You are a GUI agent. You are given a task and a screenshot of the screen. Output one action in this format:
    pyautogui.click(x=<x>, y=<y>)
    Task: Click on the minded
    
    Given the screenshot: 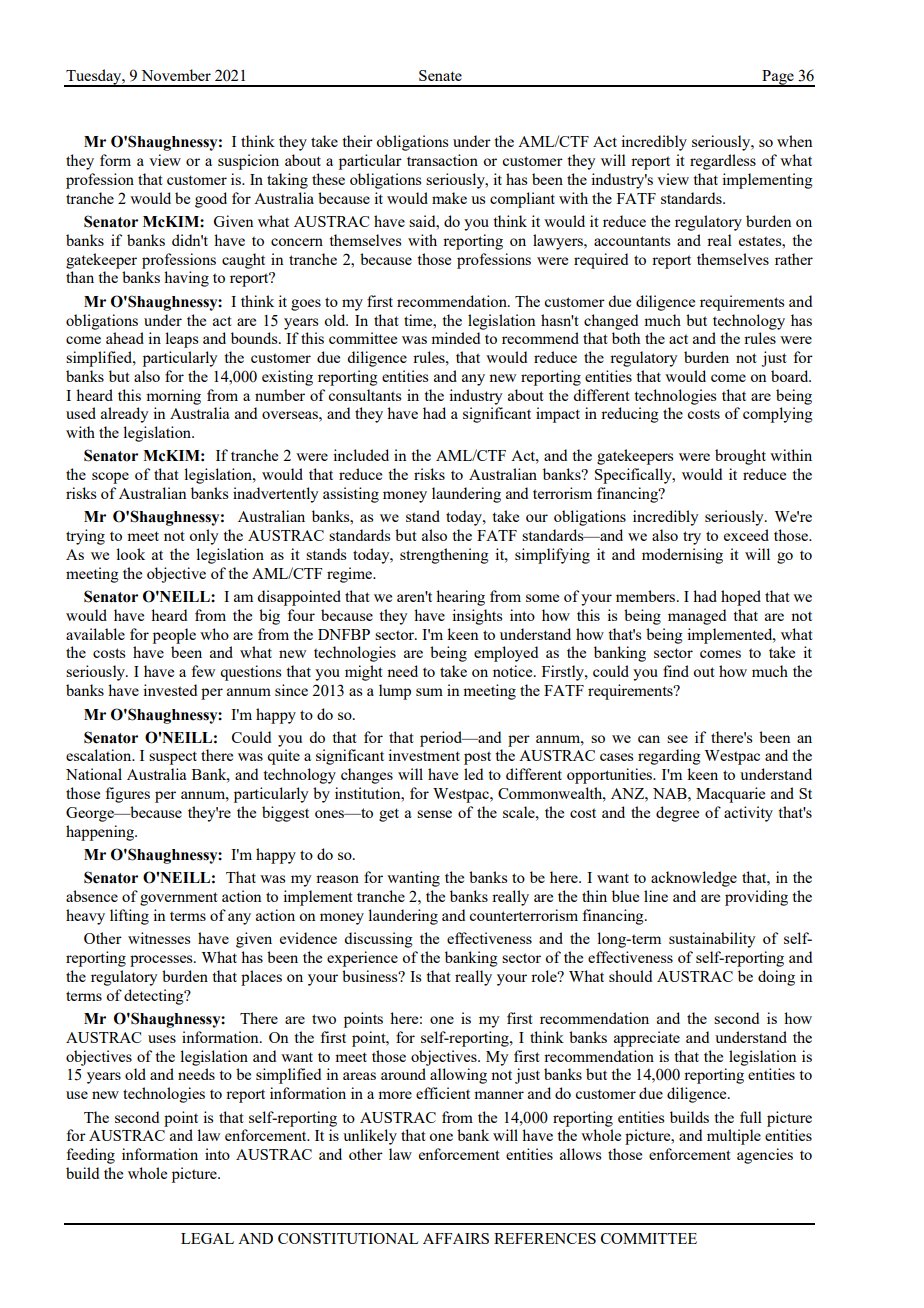 What is the action you would take?
    pyautogui.click(x=455, y=338)
